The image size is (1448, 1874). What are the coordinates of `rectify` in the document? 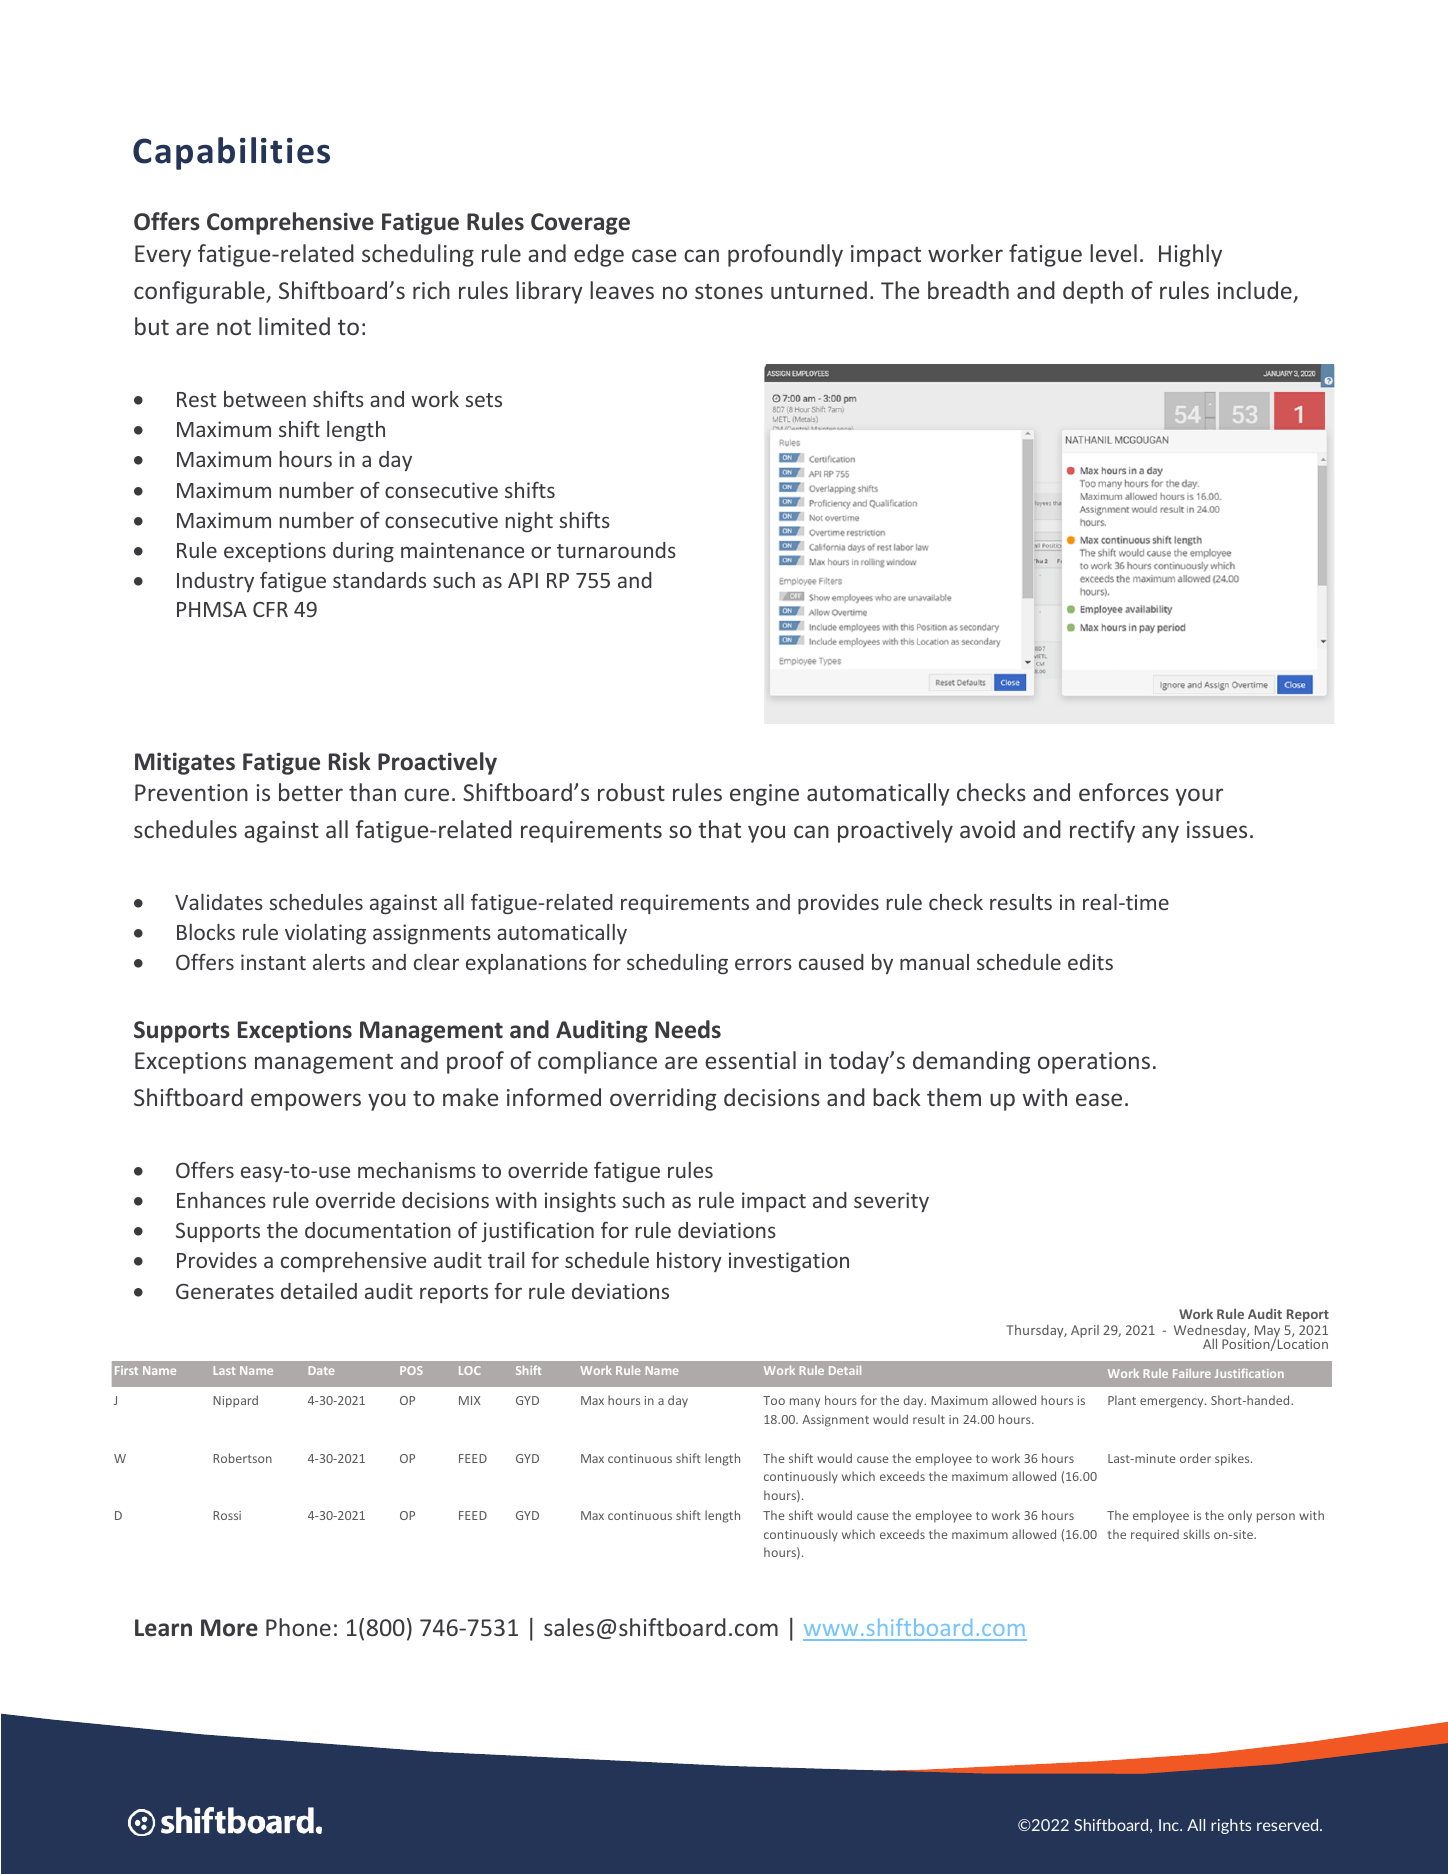 It's located at (1102, 831).
